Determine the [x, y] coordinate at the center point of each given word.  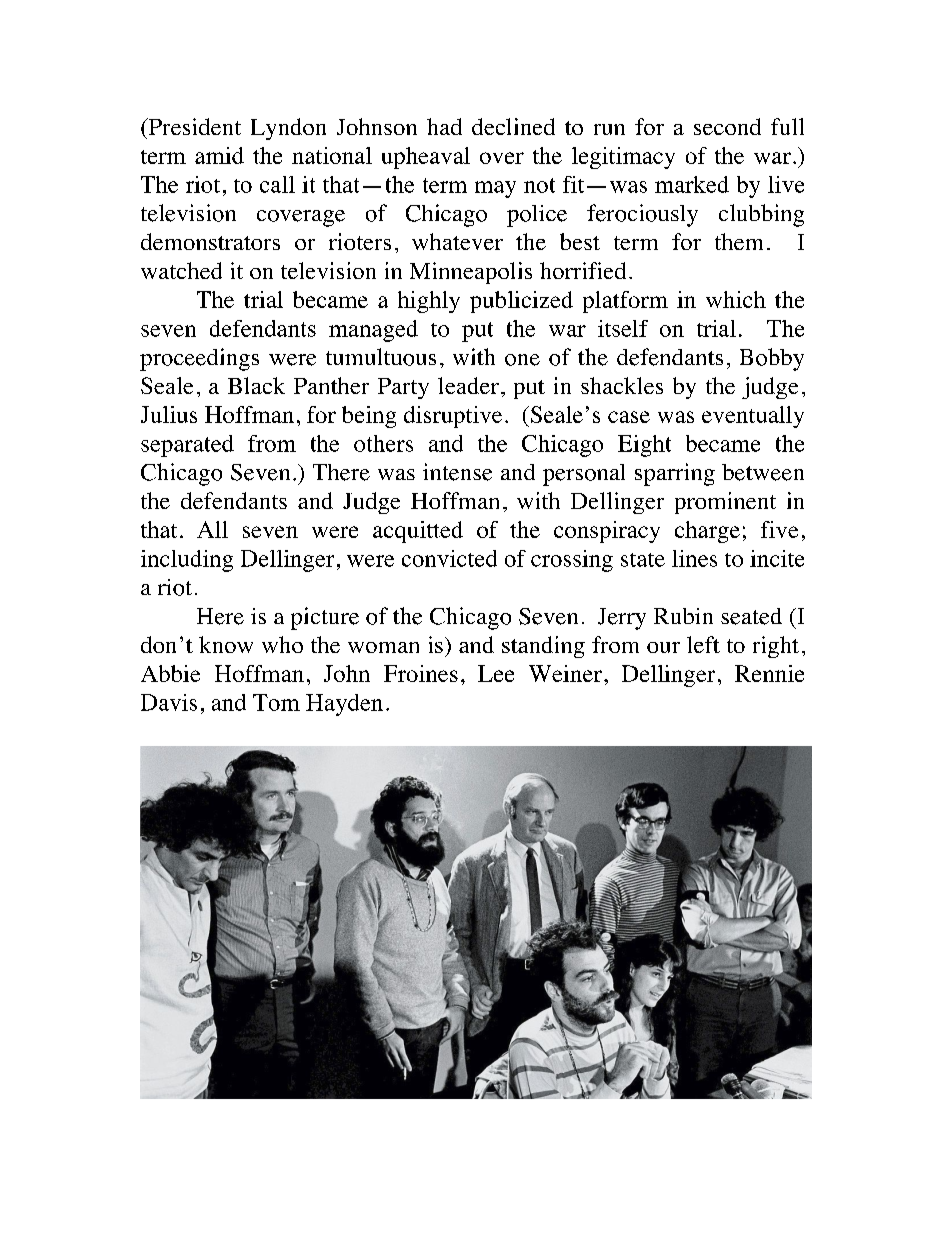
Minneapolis [471, 273]
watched [181, 270]
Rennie [769, 673]
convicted [449, 558]
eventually [753, 417]
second [727, 126]
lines [694, 558]
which [736, 299]
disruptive [453, 417]
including [187, 561]
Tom [276, 702]
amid [219, 155]
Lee [496, 673]
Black [256, 385]
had [444, 126]
